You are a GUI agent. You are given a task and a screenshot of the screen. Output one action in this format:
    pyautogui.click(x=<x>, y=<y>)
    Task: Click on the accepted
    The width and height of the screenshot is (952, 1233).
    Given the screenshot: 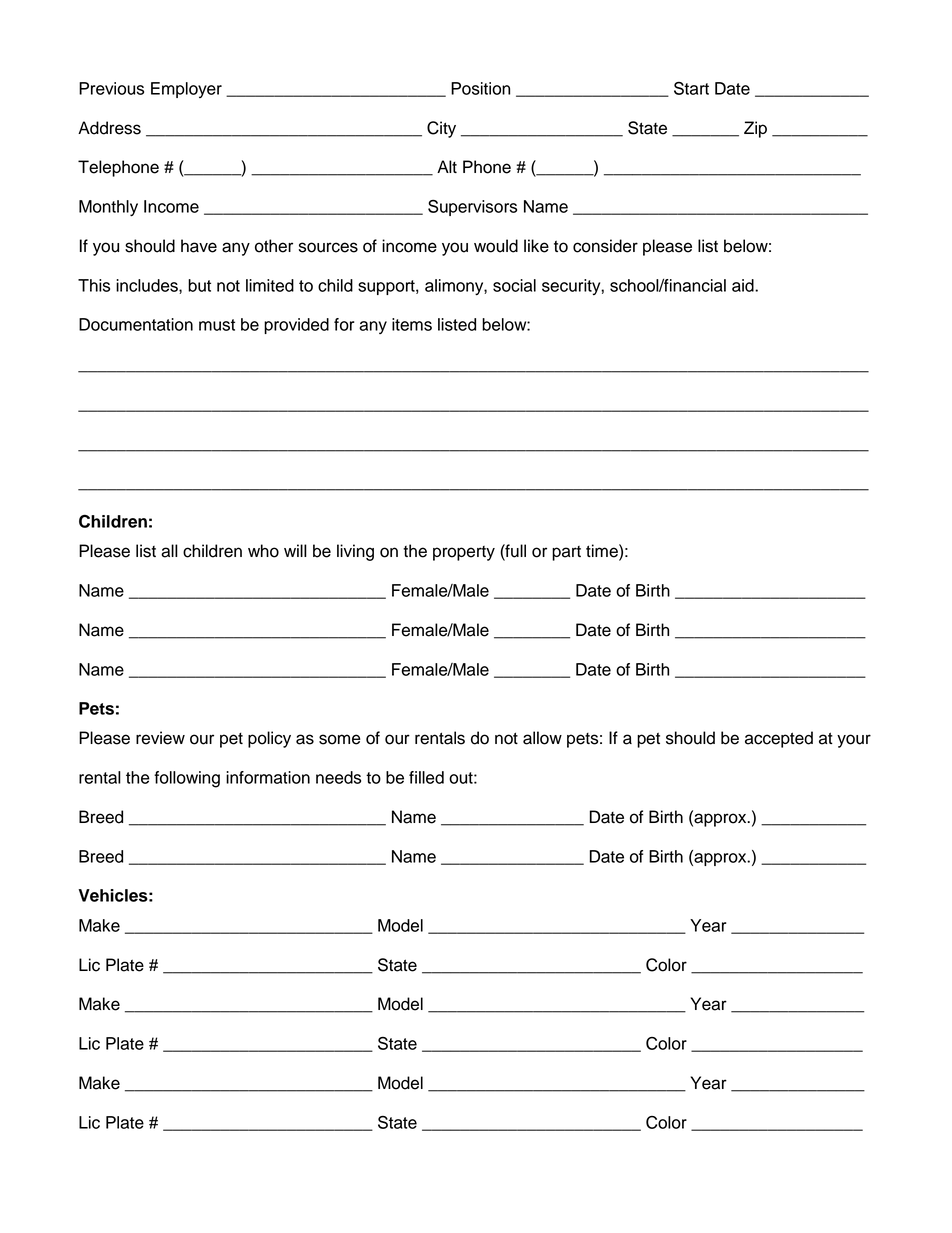 What is the action you would take?
    pyautogui.click(x=779, y=739)
